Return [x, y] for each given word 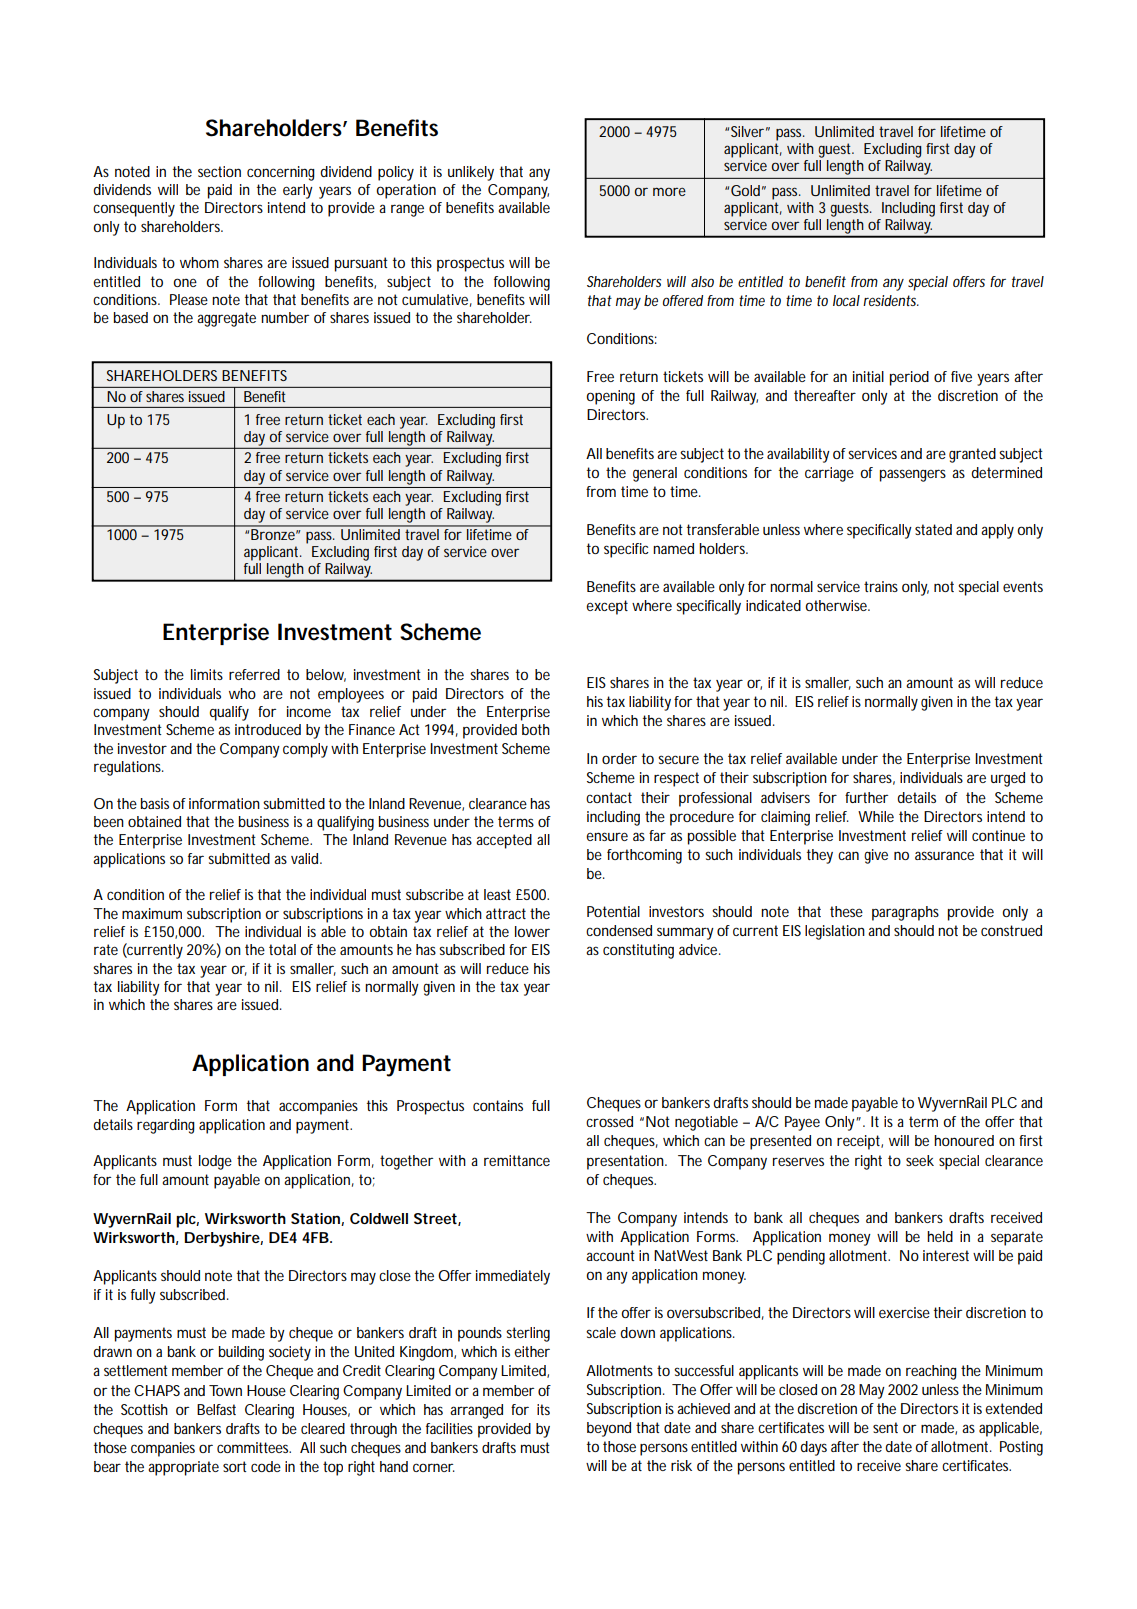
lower [532, 931]
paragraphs [905, 913]
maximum [152, 913]
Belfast [216, 1409]
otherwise [836, 605]
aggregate [226, 319]
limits [207, 674]
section [219, 171]
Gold [745, 190]
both [536, 729]
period [909, 378]
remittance [517, 1160]
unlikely [471, 173]
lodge [215, 1162]
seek [920, 1160]
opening [610, 397]
